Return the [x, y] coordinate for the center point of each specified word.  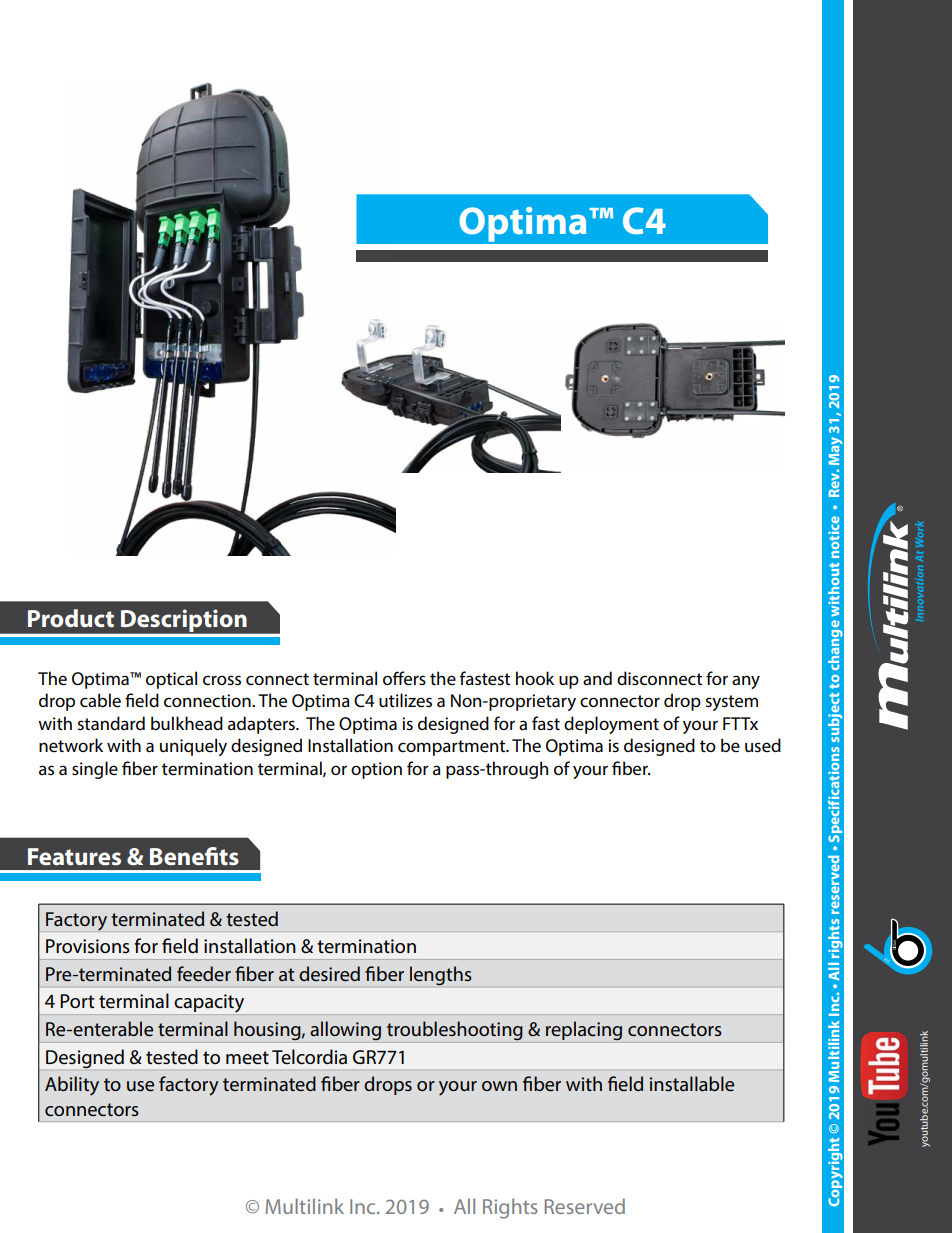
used [763, 745]
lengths [441, 976]
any [746, 682]
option [376, 770]
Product [71, 618]
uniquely [193, 747]
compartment [453, 748]
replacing [584, 1031]
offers [404, 678]
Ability [72, 1086]
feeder [204, 973]
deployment [611, 725]
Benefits [194, 856]
